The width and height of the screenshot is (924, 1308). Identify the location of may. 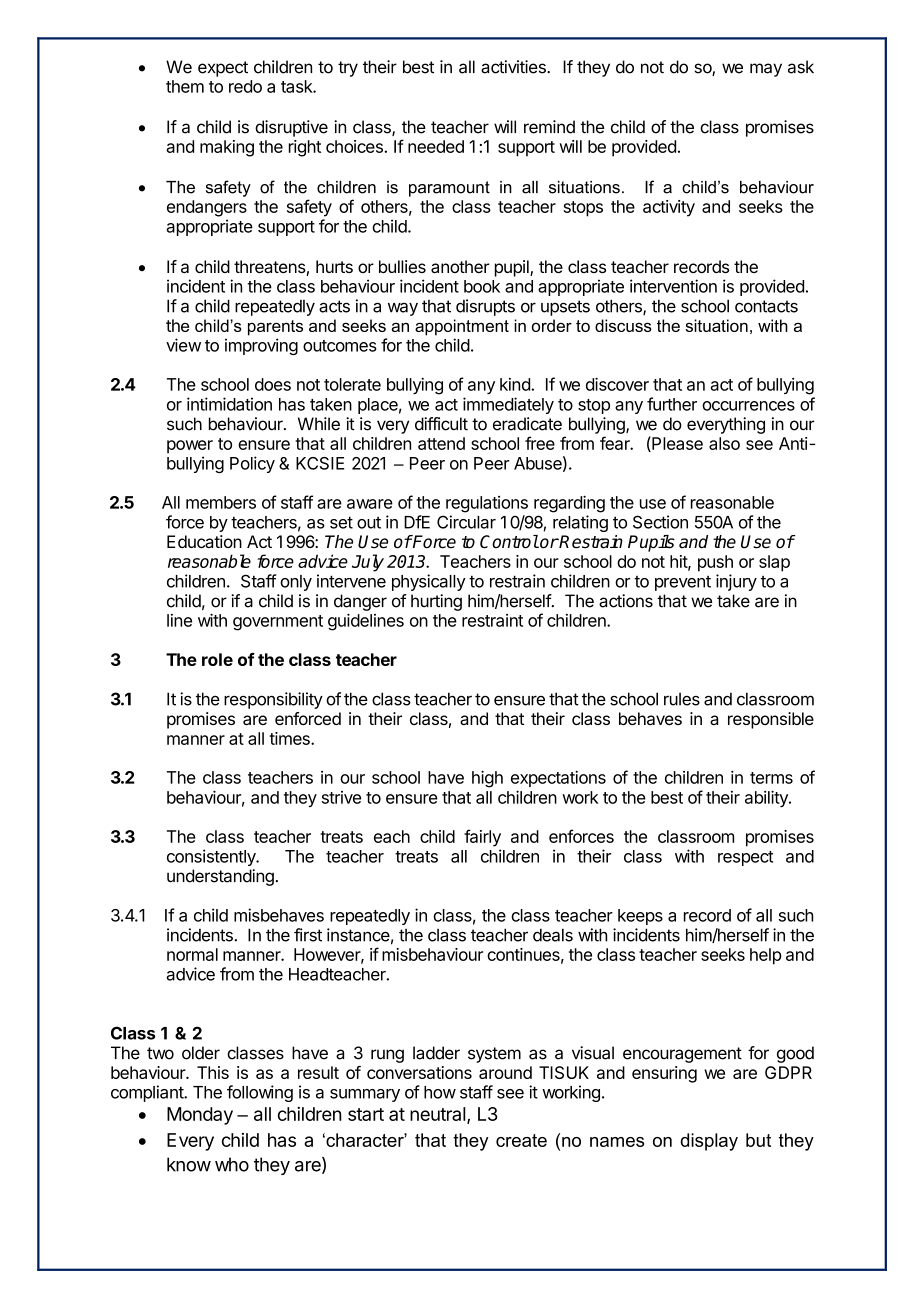
(766, 70).
